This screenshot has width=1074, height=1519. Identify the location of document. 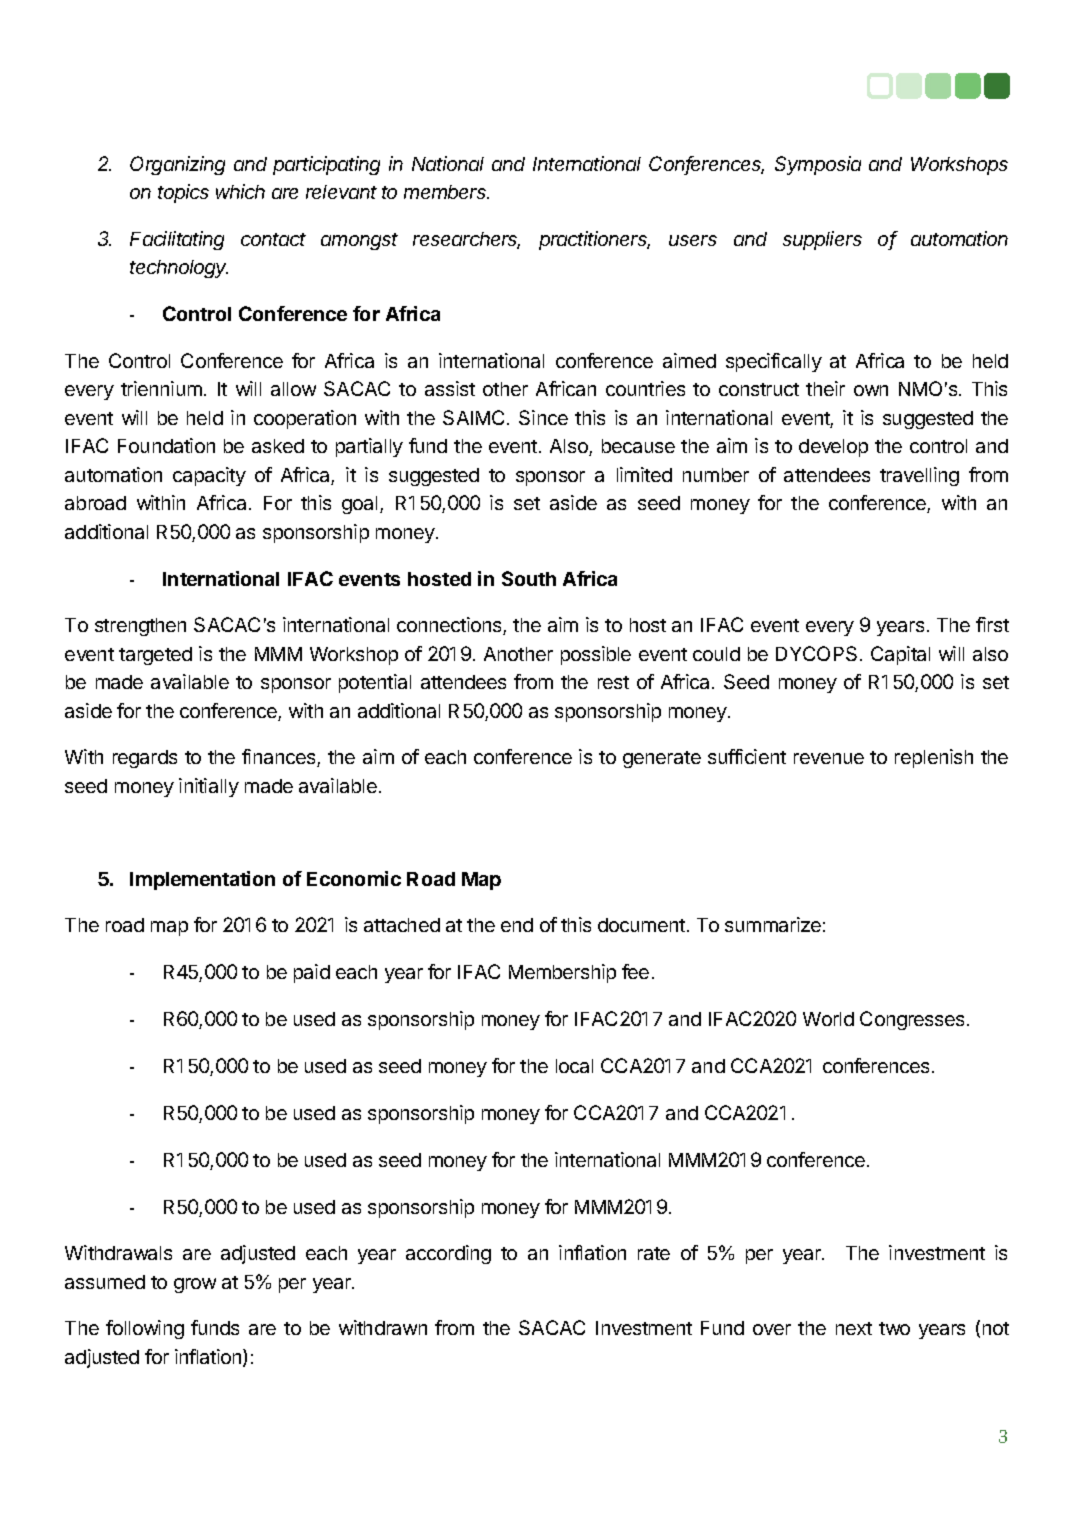
(641, 925).
